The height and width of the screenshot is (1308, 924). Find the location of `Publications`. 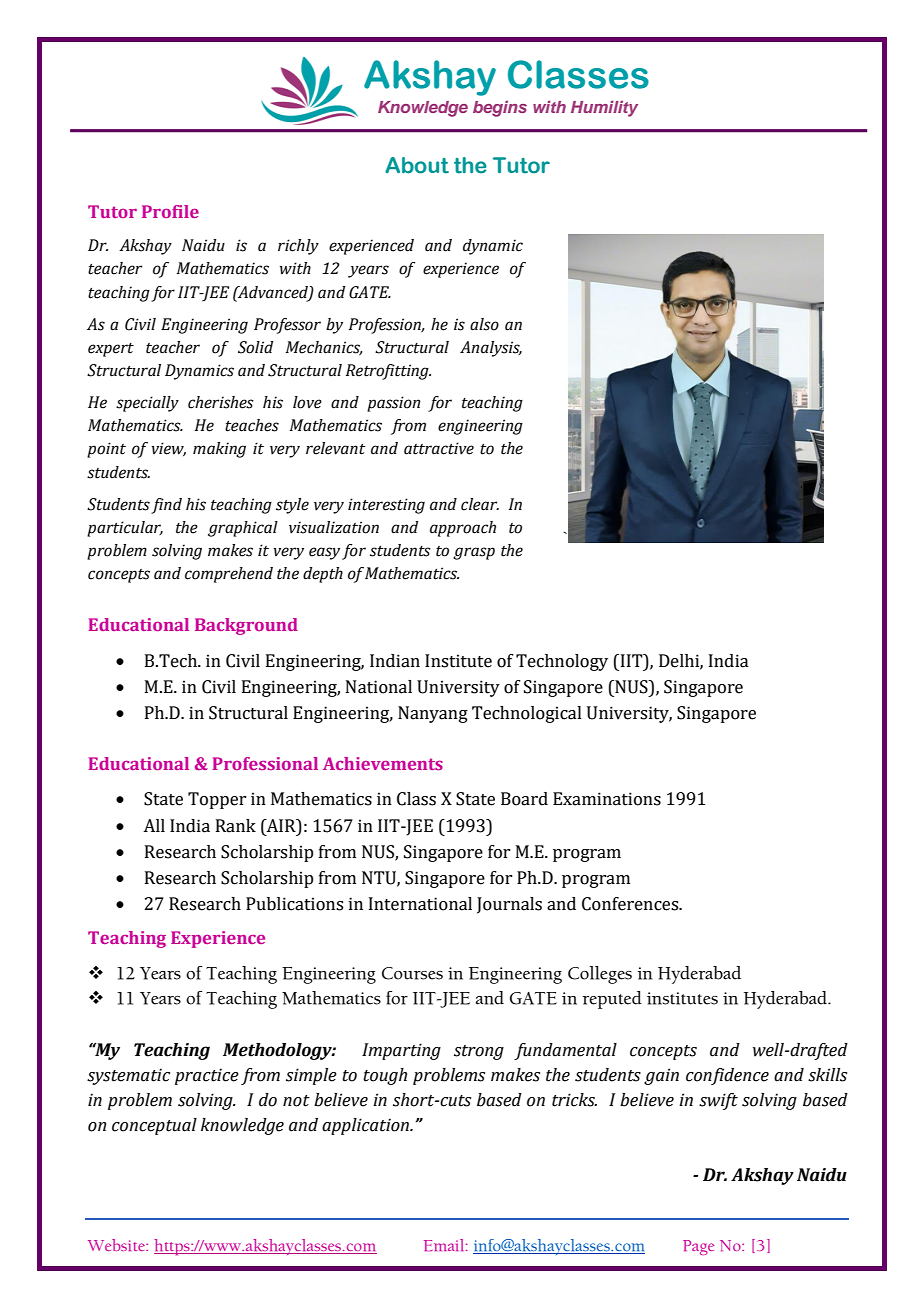

Publications is located at coordinates (294, 904).
